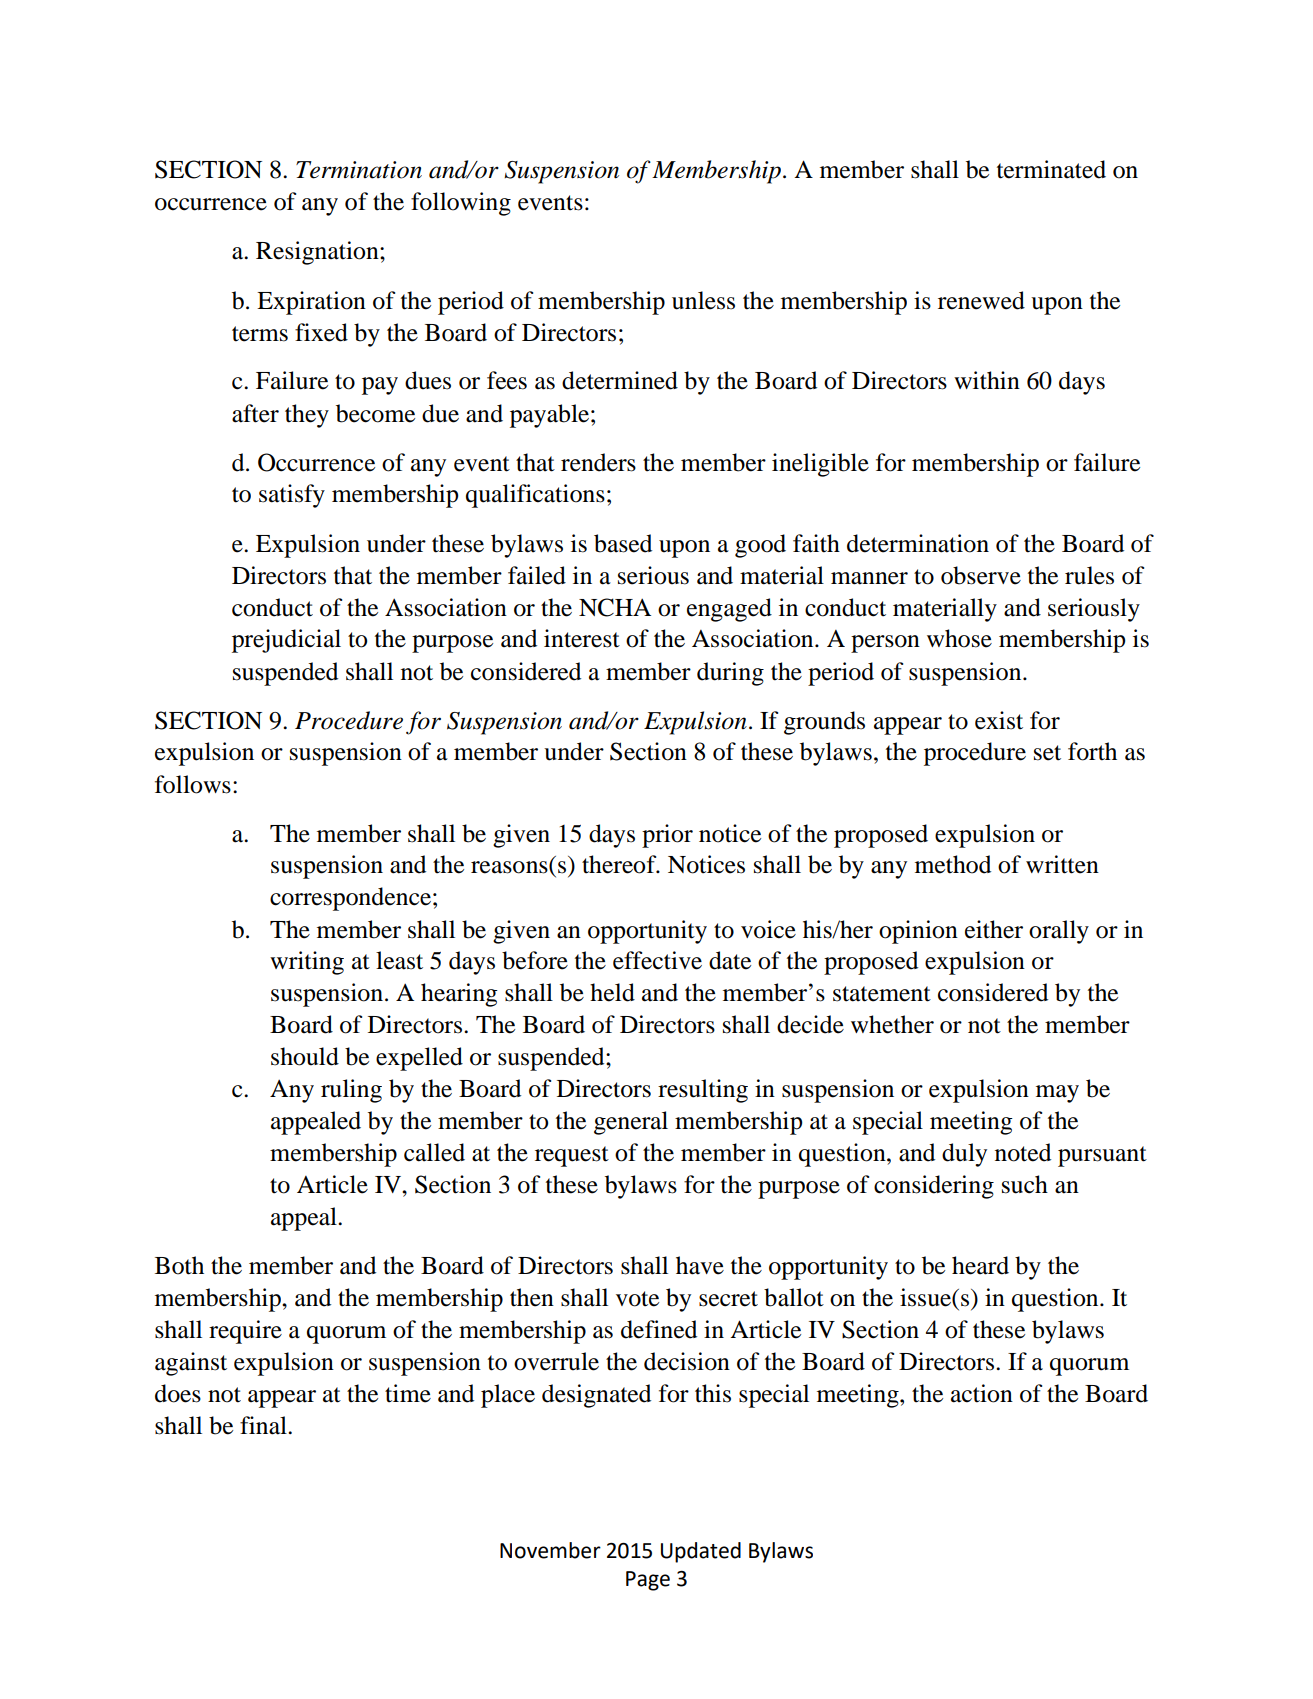 The width and height of the page is (1313, 1699). What do you see at coordinates (703, 300) in the page?
I see `unless` at bounding box center [703, 300].
